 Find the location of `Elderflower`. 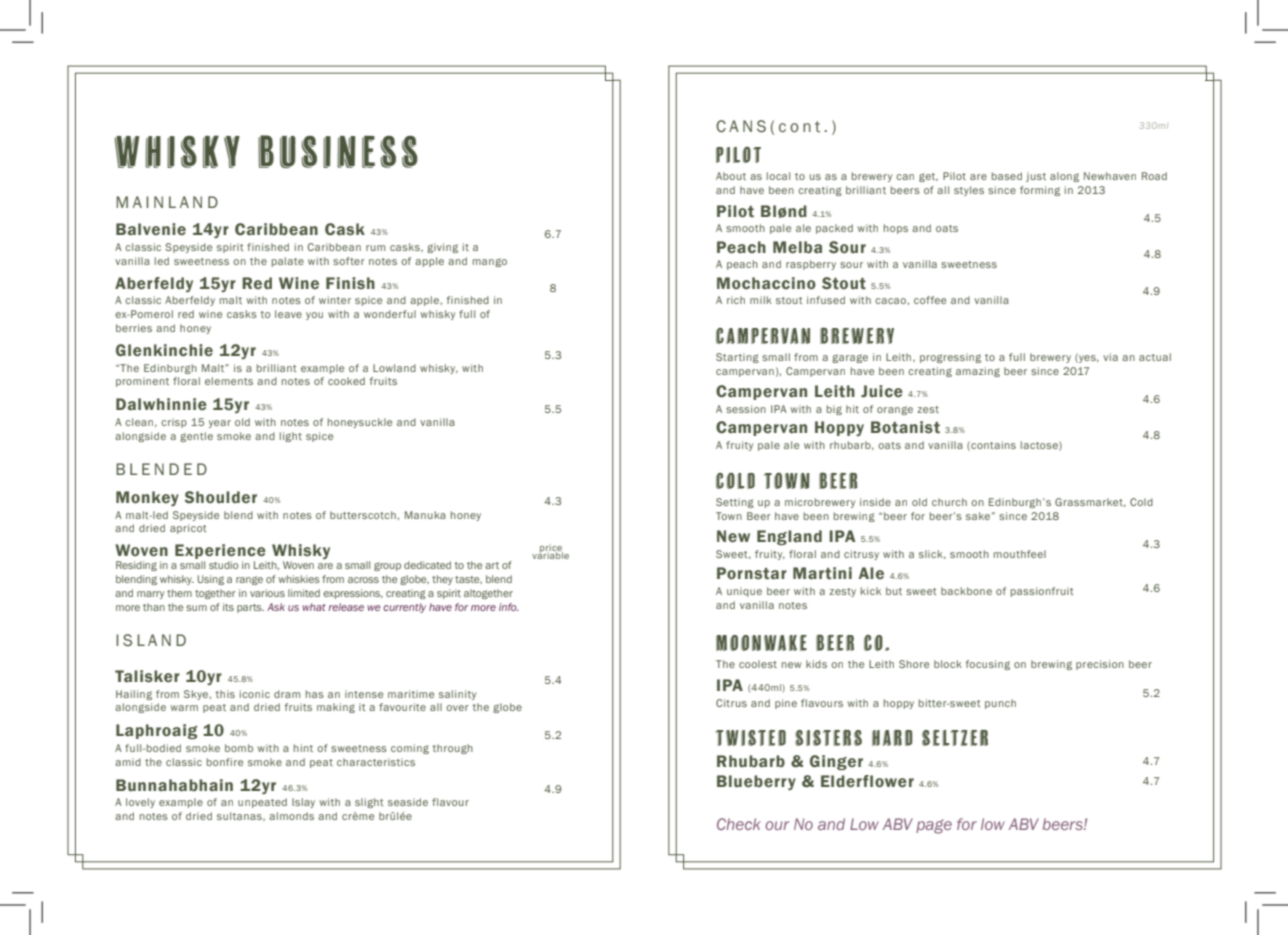

Elderflower is located at coordinates (867, 781).
